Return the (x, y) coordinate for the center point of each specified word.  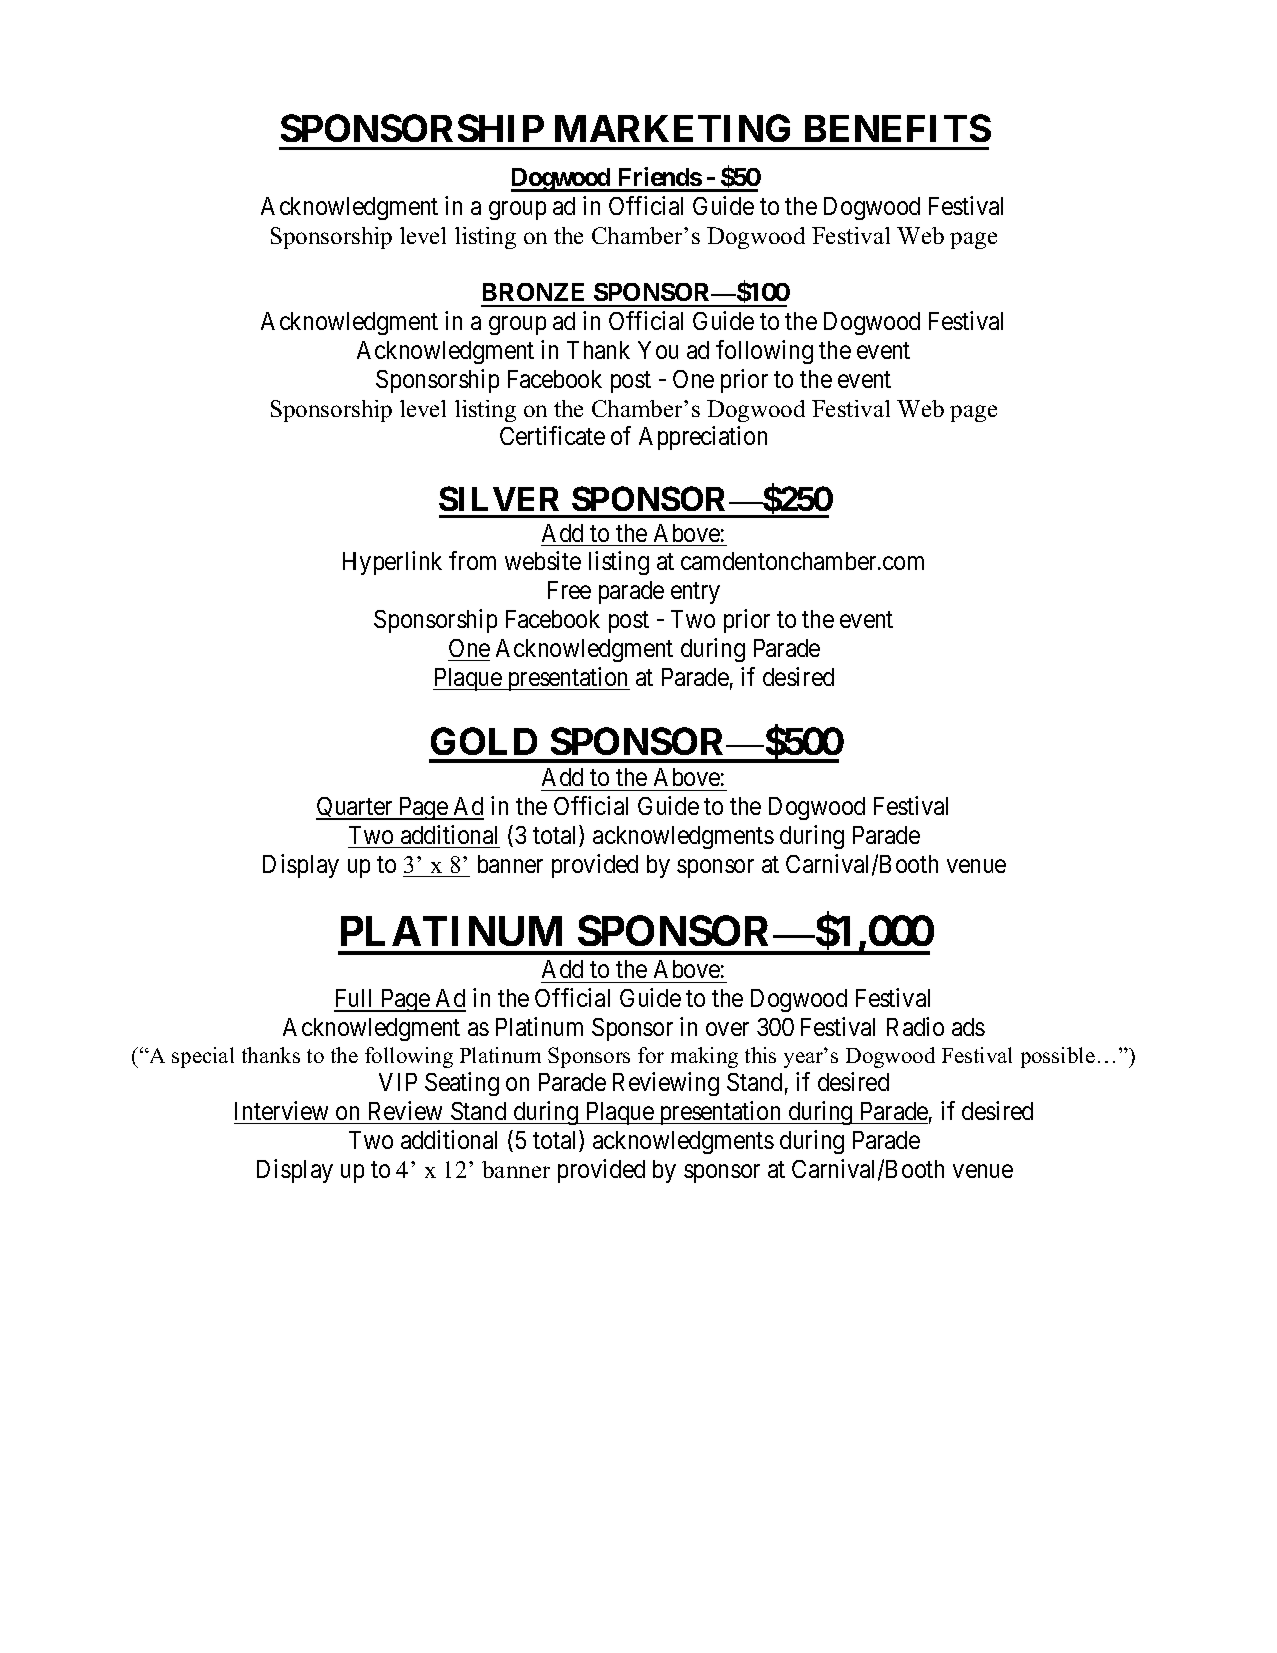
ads (968, 1027)
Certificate (552, 435)
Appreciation (703, 438)
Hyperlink (392, 563)
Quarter (355, 808)
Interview (281, 1110)
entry (695, 593)
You (658, 350)
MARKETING (672, 128)
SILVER (499, 498)
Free (569, 590)
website (543, 560)
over (727, 1029)
